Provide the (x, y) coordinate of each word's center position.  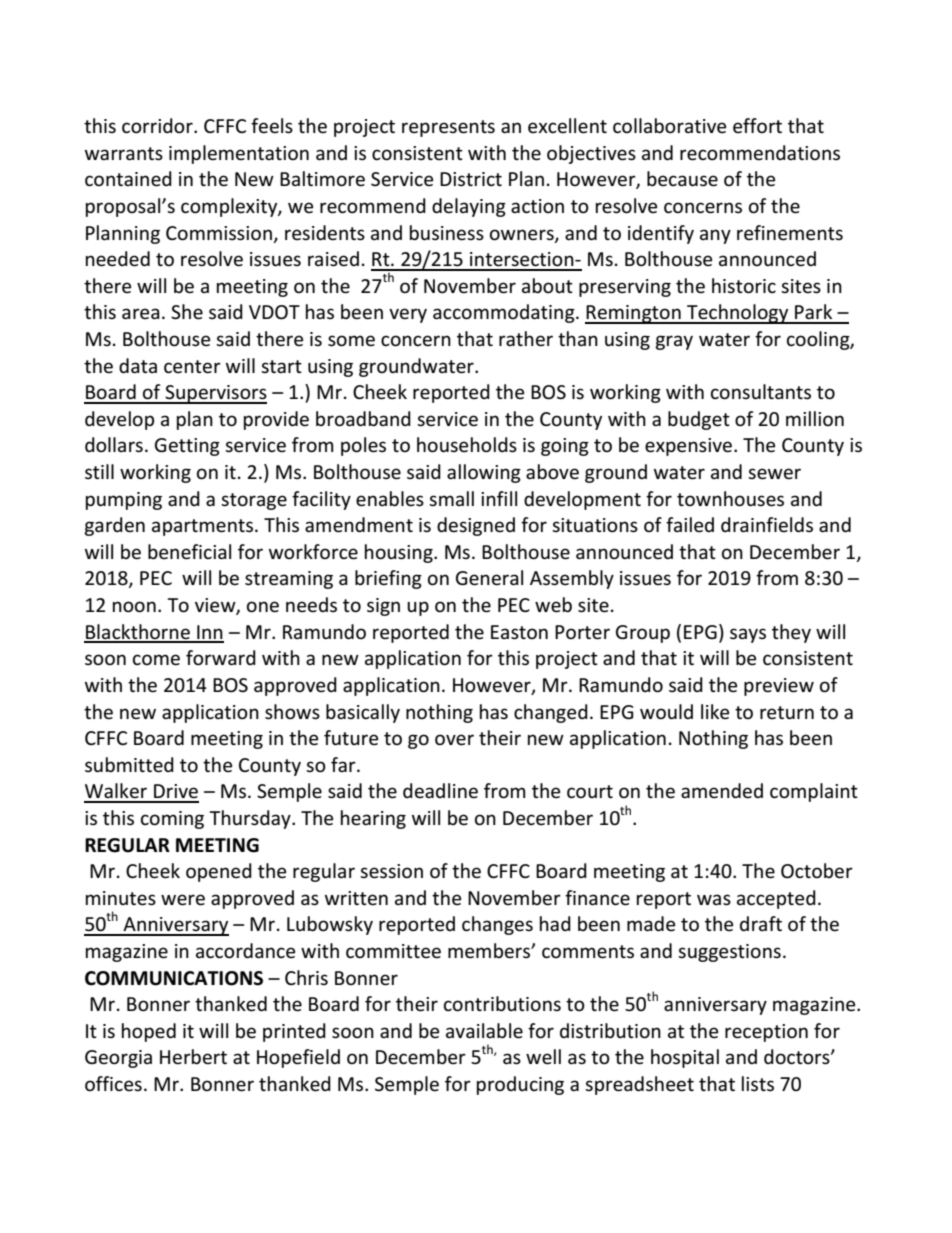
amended (722, 791)
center (192, 367)
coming (172, 820)
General (489, 578)
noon (134, 607)
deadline (440, 791)
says (748, 635)
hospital (685, 1058)
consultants (761, 392)
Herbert (193, 1057)
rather (526, 339)
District (471, 179)
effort (757, 126)
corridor (158, 126)
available (484, 1031)
